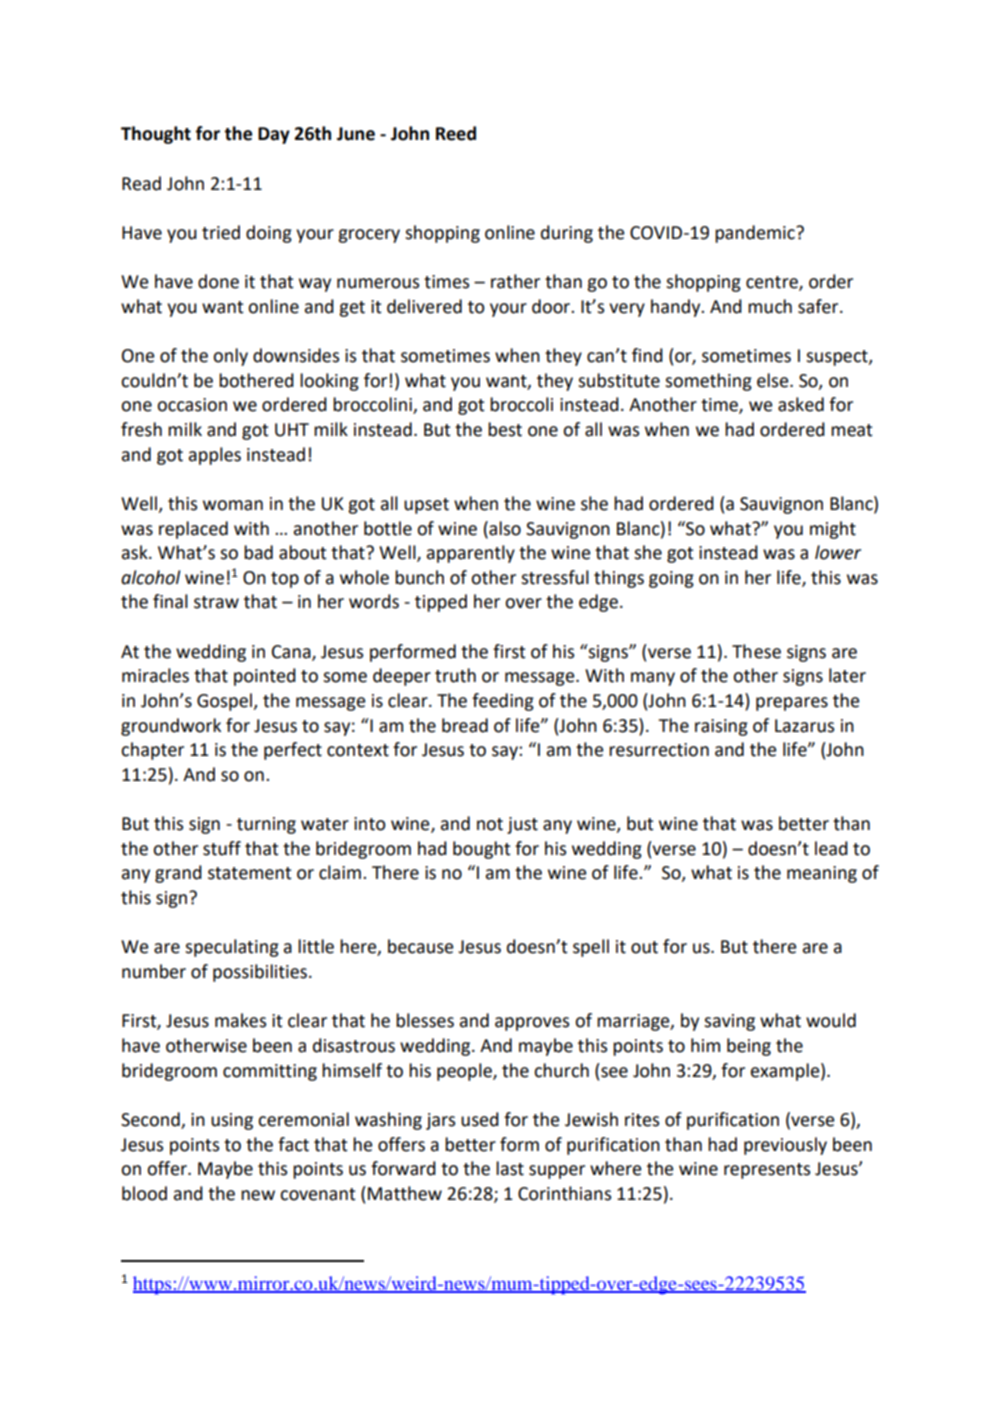 The height and width of the page is (1416, 1002). Describe the element at coordinates (505, 429) in the page. I see `best` at that location.
